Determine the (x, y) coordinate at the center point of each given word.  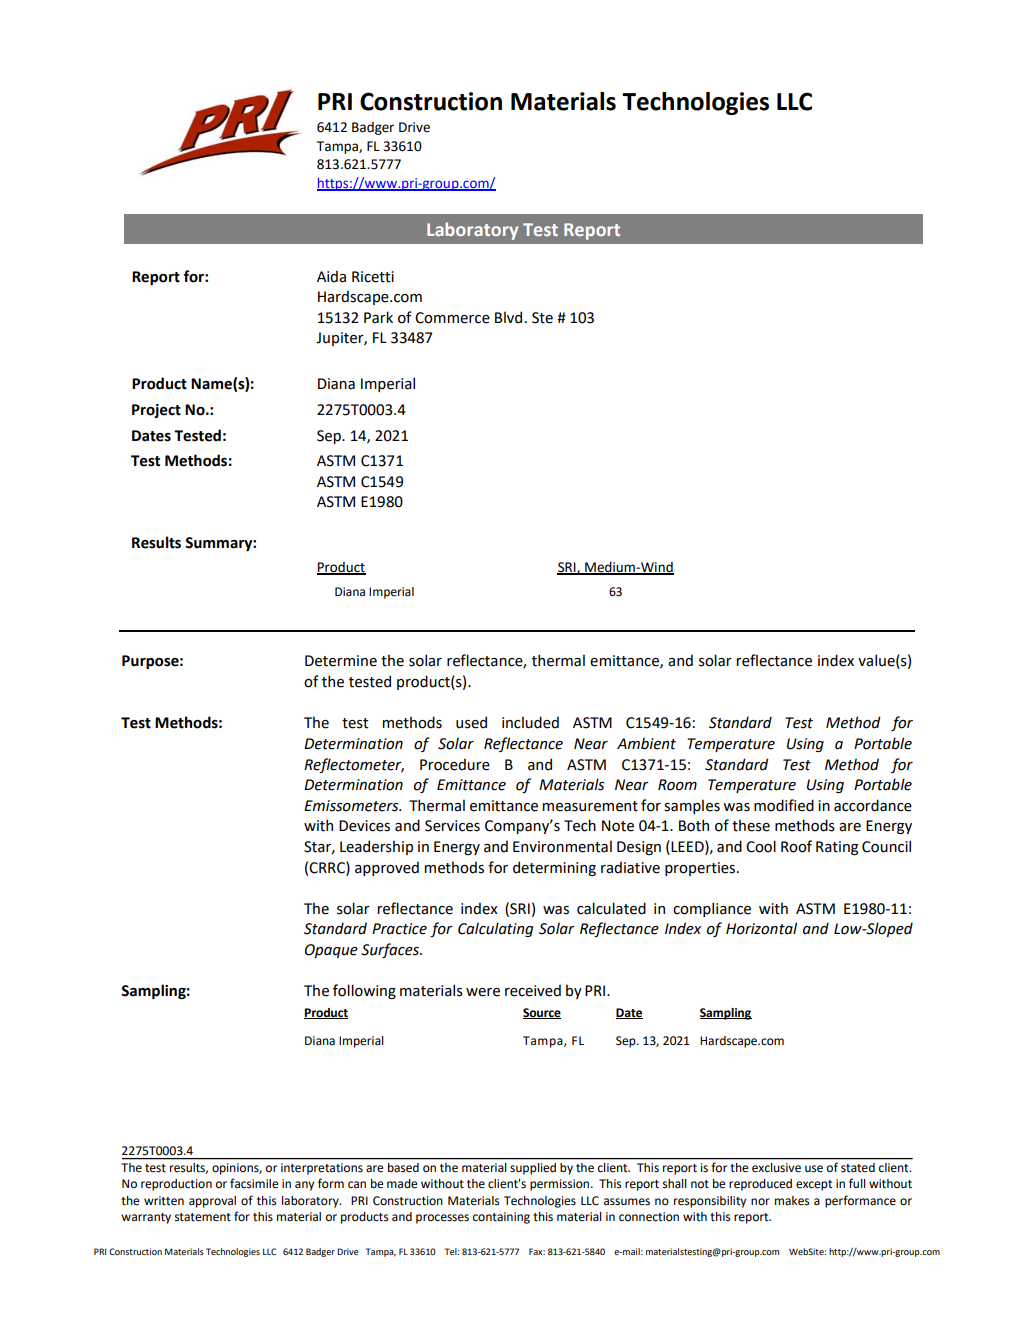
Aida (331, 276)
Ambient (646, 743)
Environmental (562, 846)
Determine (341, 661)
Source (542, 1013)
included (530, 722)
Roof (796, 846)
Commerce (452, 318)
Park (378, 317)
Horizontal (761, 928)
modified (784, 805)
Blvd (508, 317)
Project (156, 411)
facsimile (254, 1183)
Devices (364, 826)
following (364, 991)
